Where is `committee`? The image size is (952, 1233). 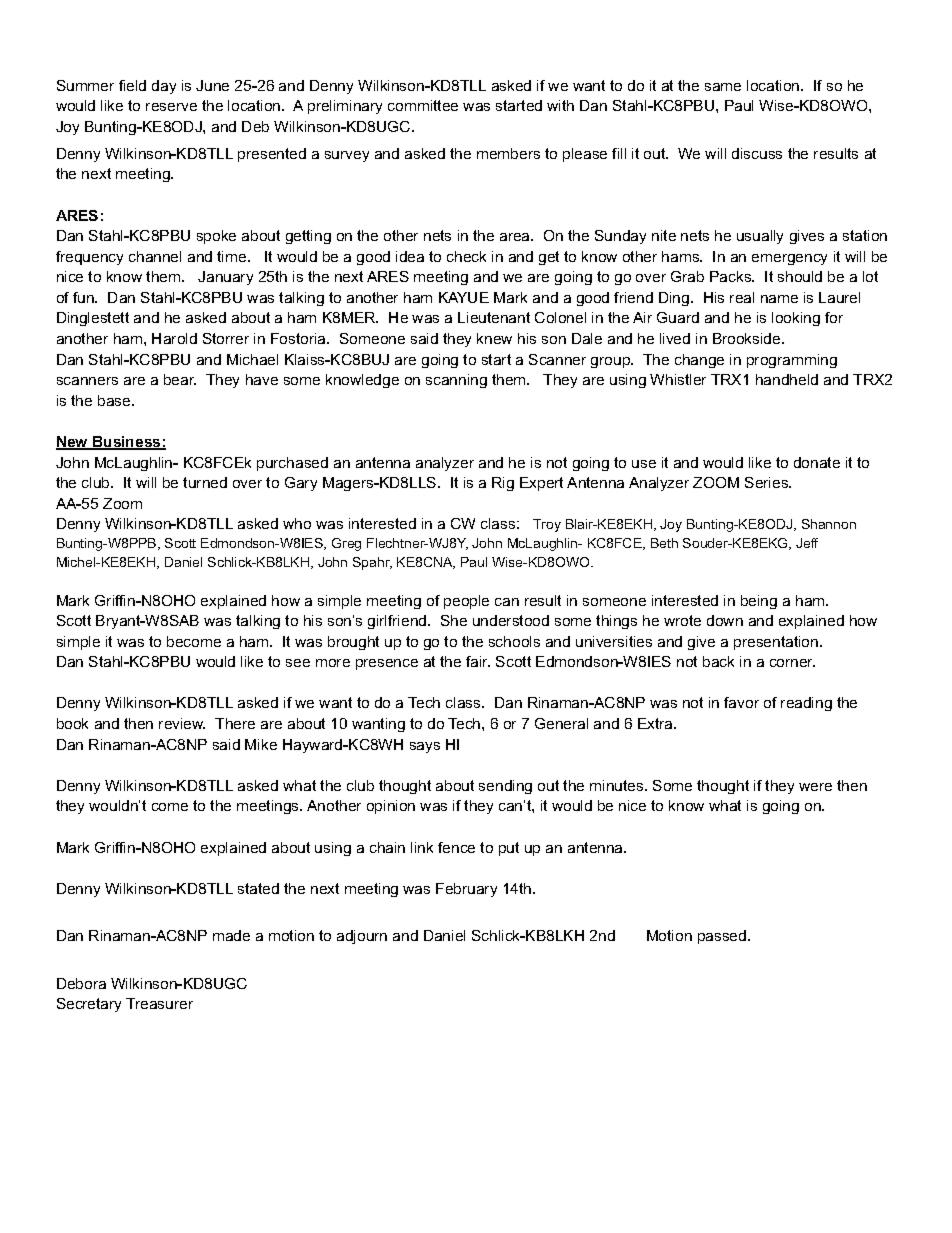
committee is located at coordinates (423, 105).
